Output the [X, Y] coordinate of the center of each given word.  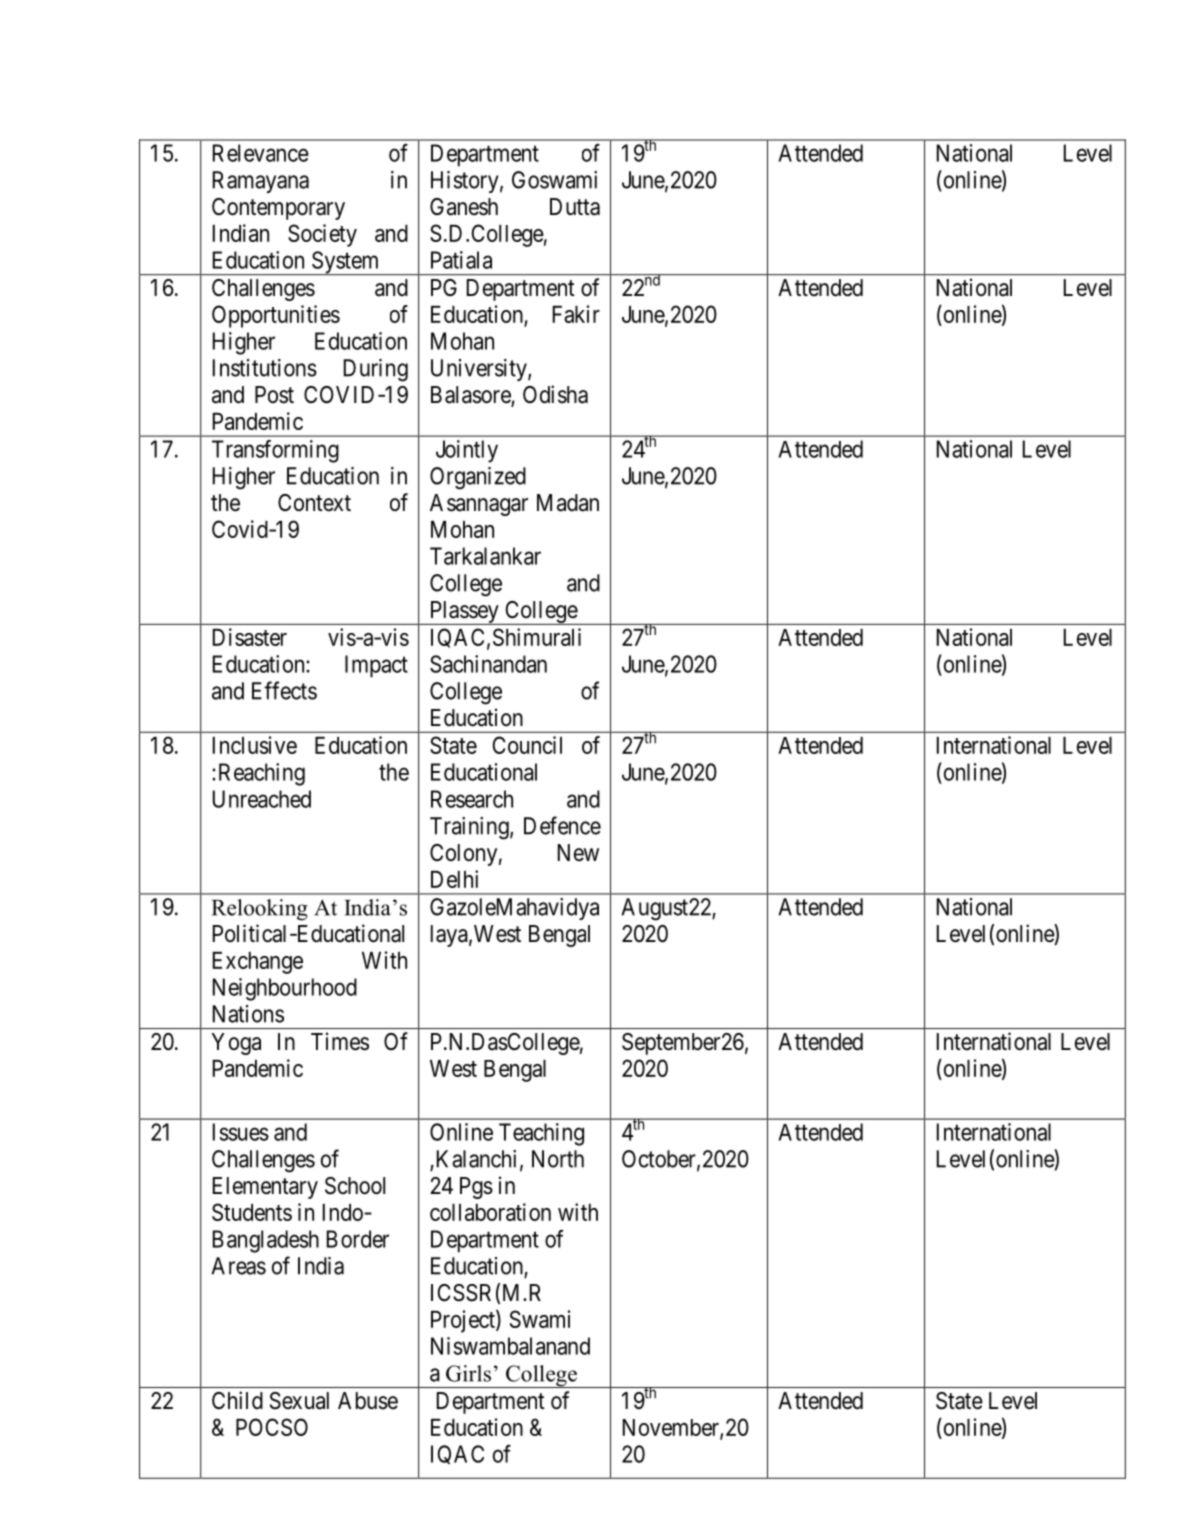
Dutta [575, 207]
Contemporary [278, 209]
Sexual [299, 1401]
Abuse [368, 1401]
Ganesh [464, 207]
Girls [468, 1373]
